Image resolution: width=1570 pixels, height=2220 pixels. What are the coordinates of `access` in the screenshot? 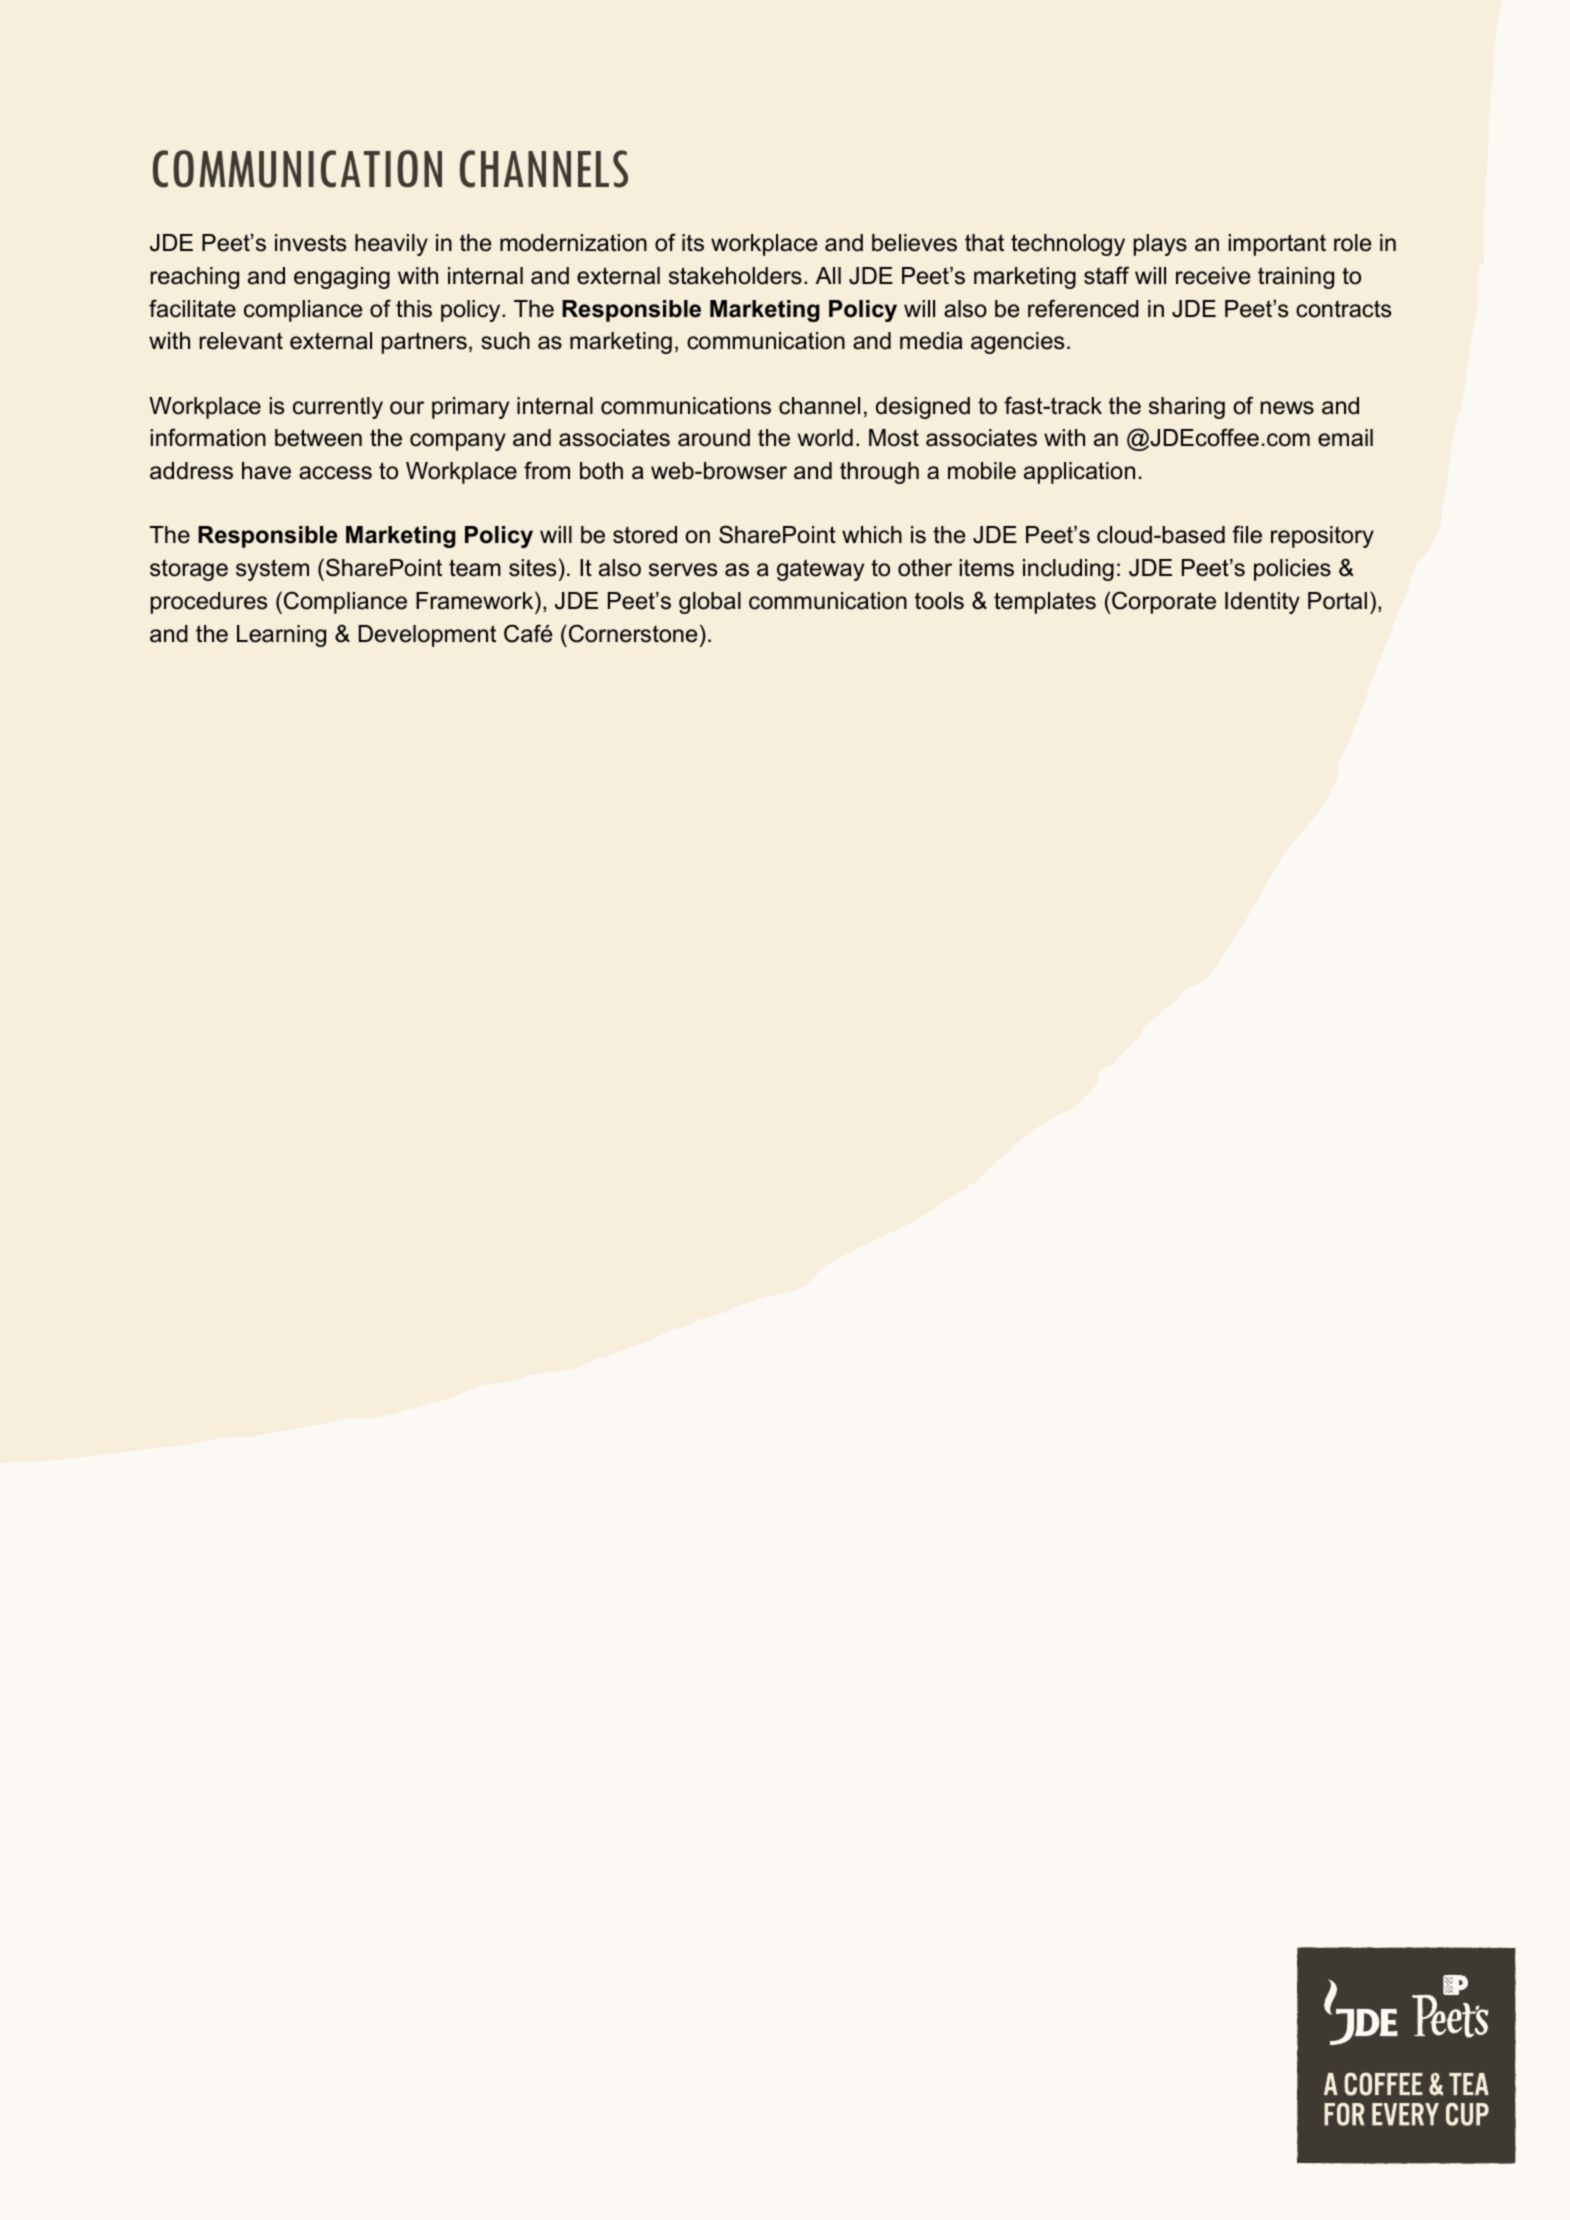 It's located at (335, 473).
